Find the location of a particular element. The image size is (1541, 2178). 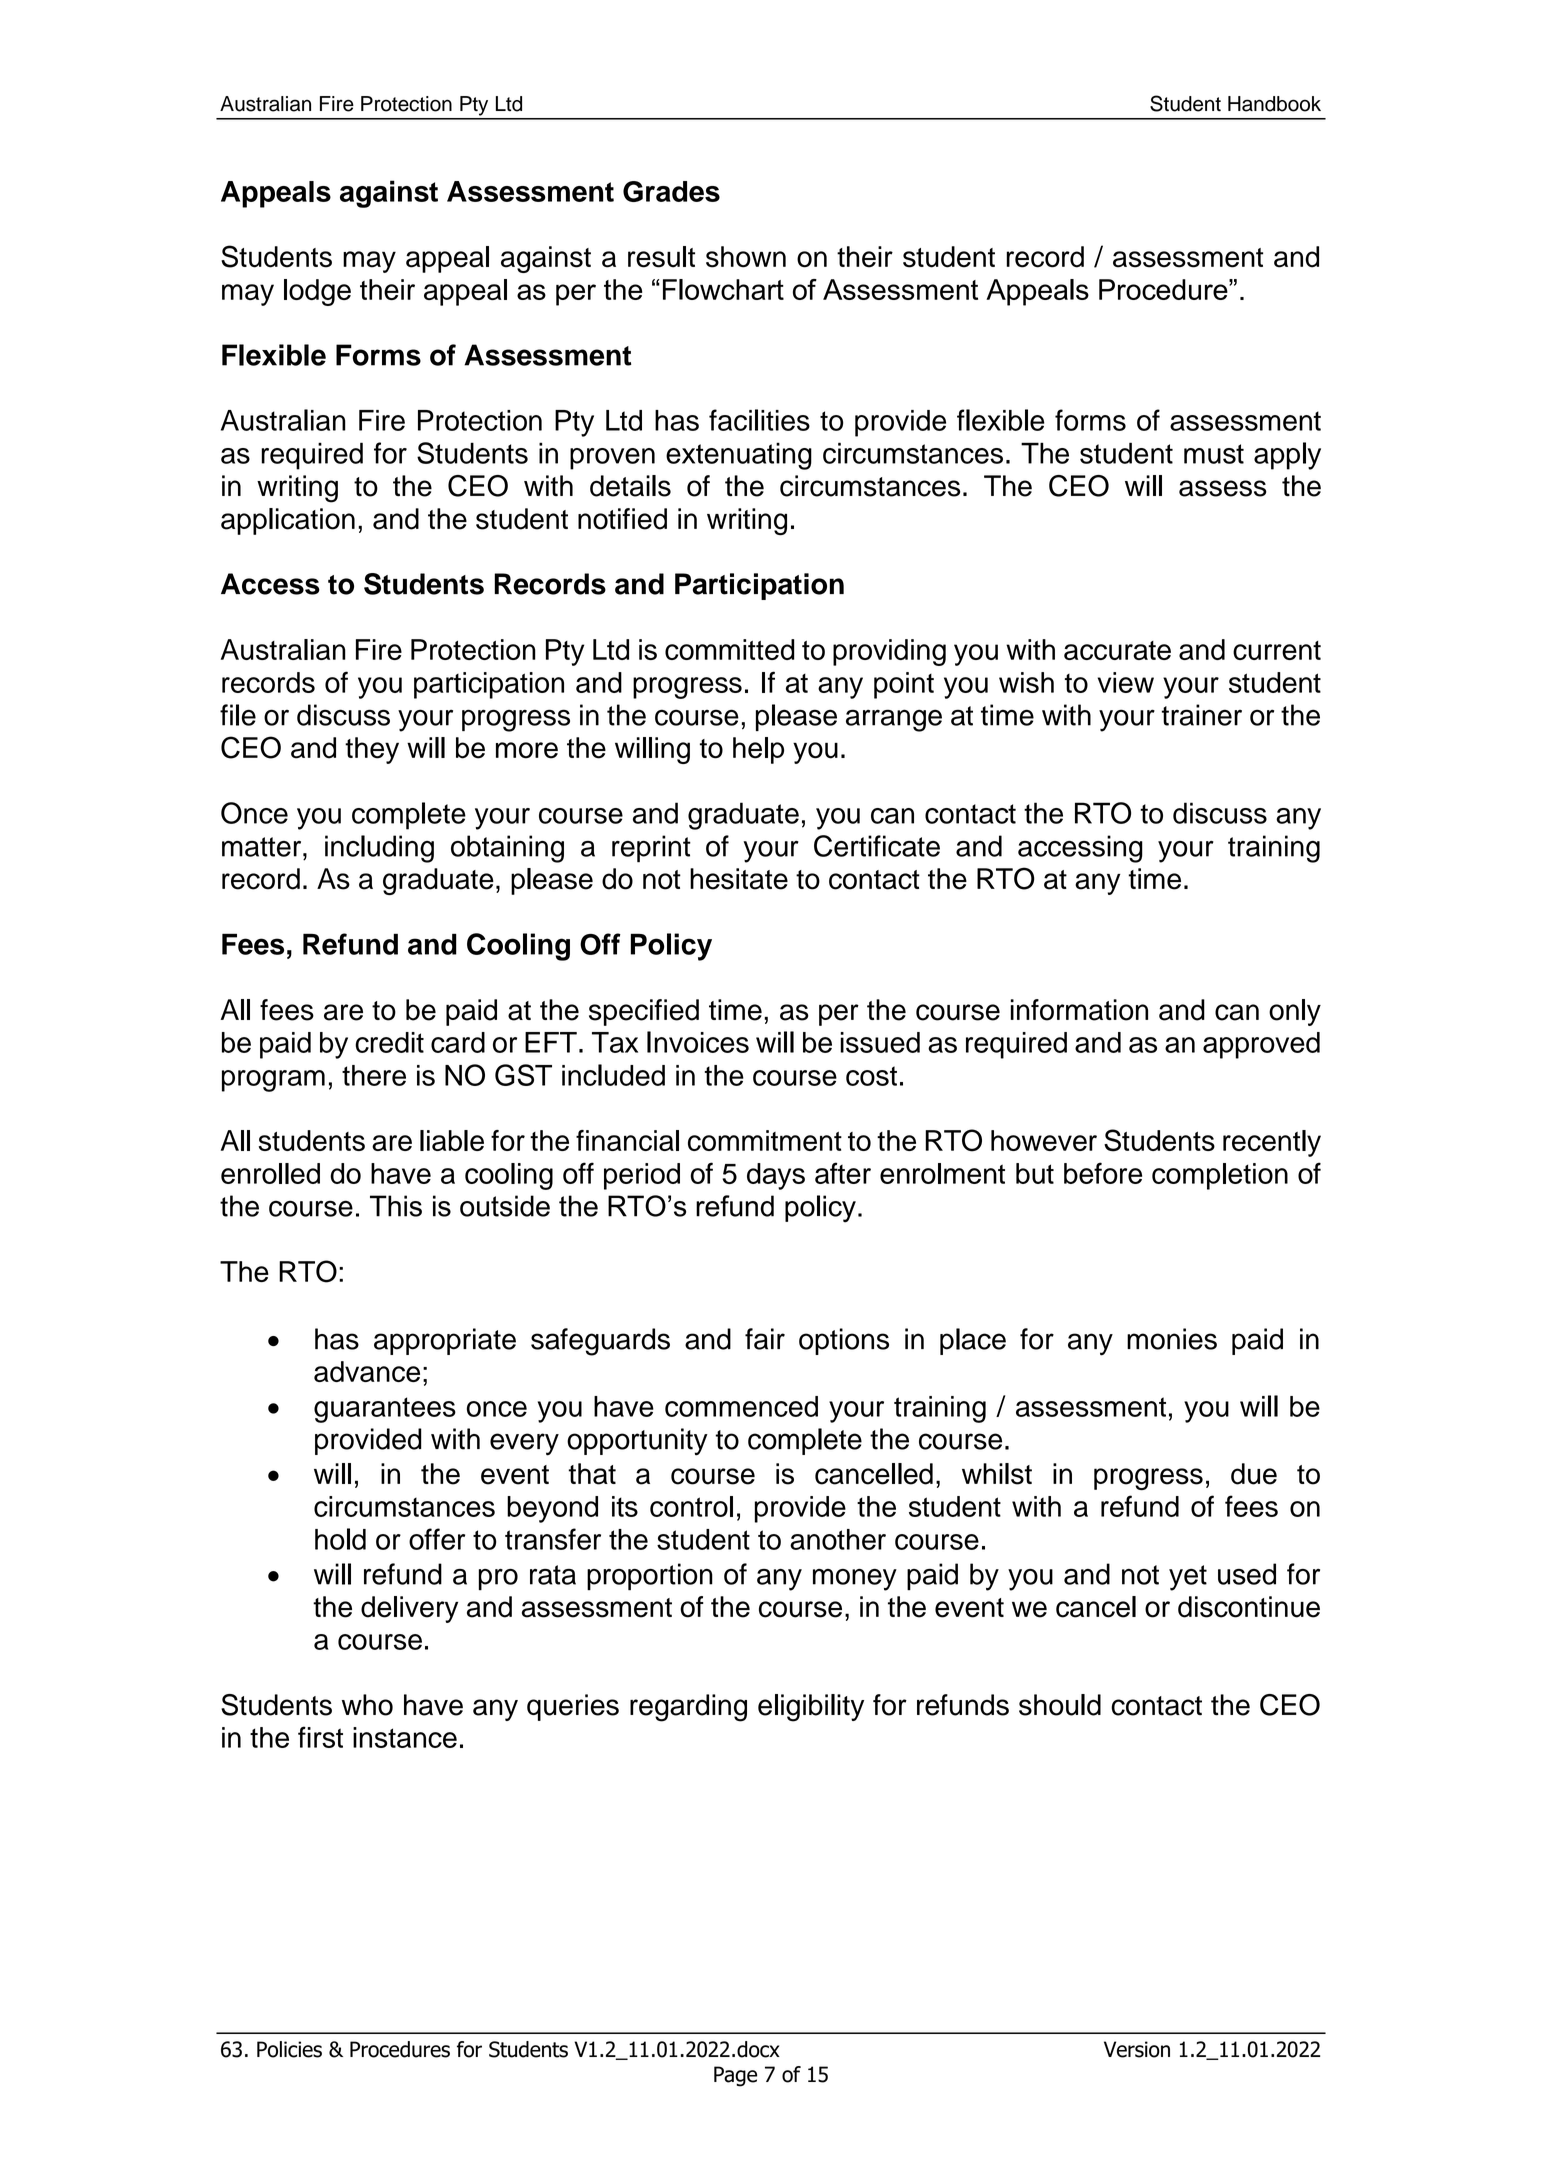

monies is located at coordinates (1172, 1339).
